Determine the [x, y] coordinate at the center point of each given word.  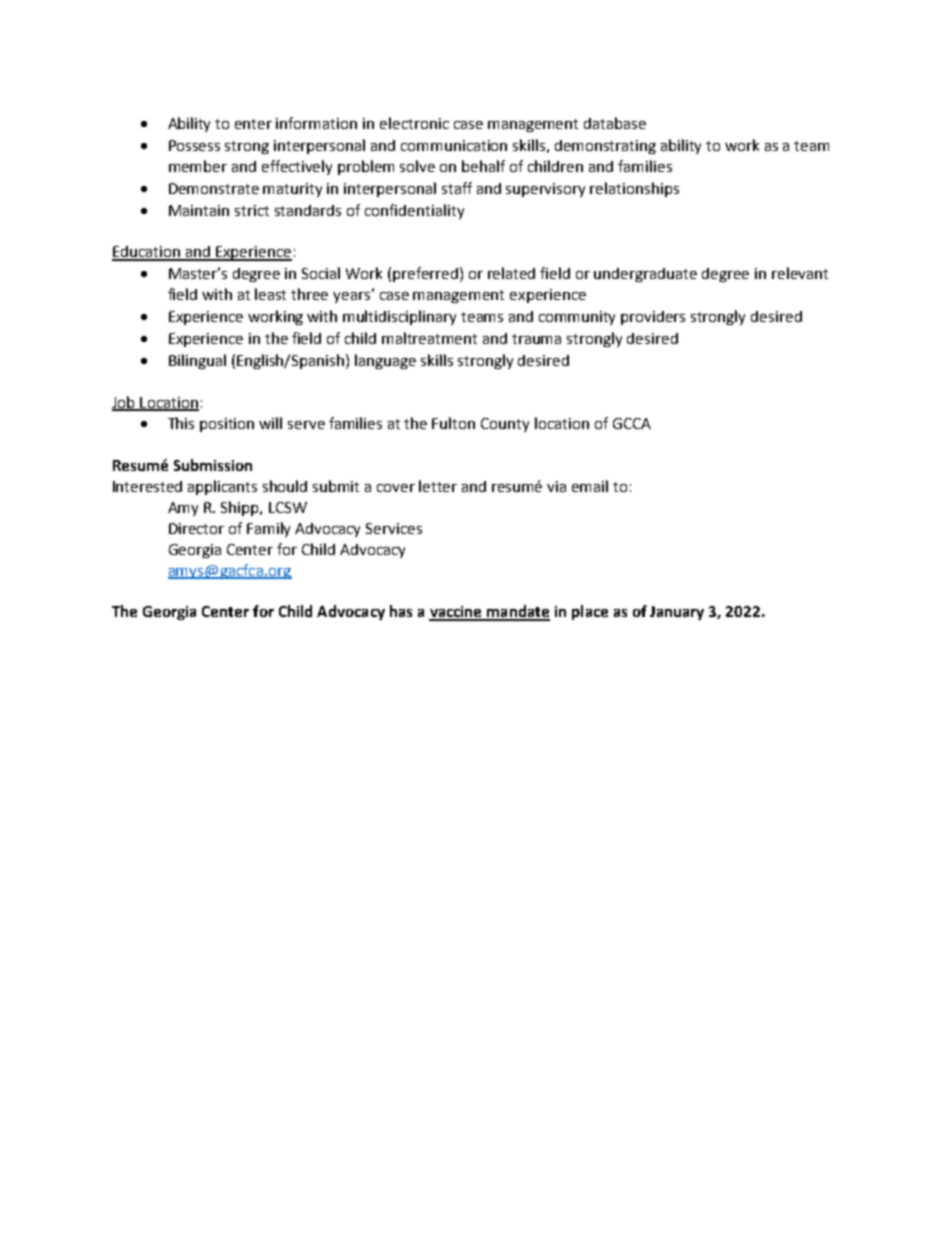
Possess [194, 145]
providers [653, 318]
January [677, 613]
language [385, 361]
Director [196, 528]
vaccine [456, 613]
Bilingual [197, 361]
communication [454, 145]
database [615, 123]
